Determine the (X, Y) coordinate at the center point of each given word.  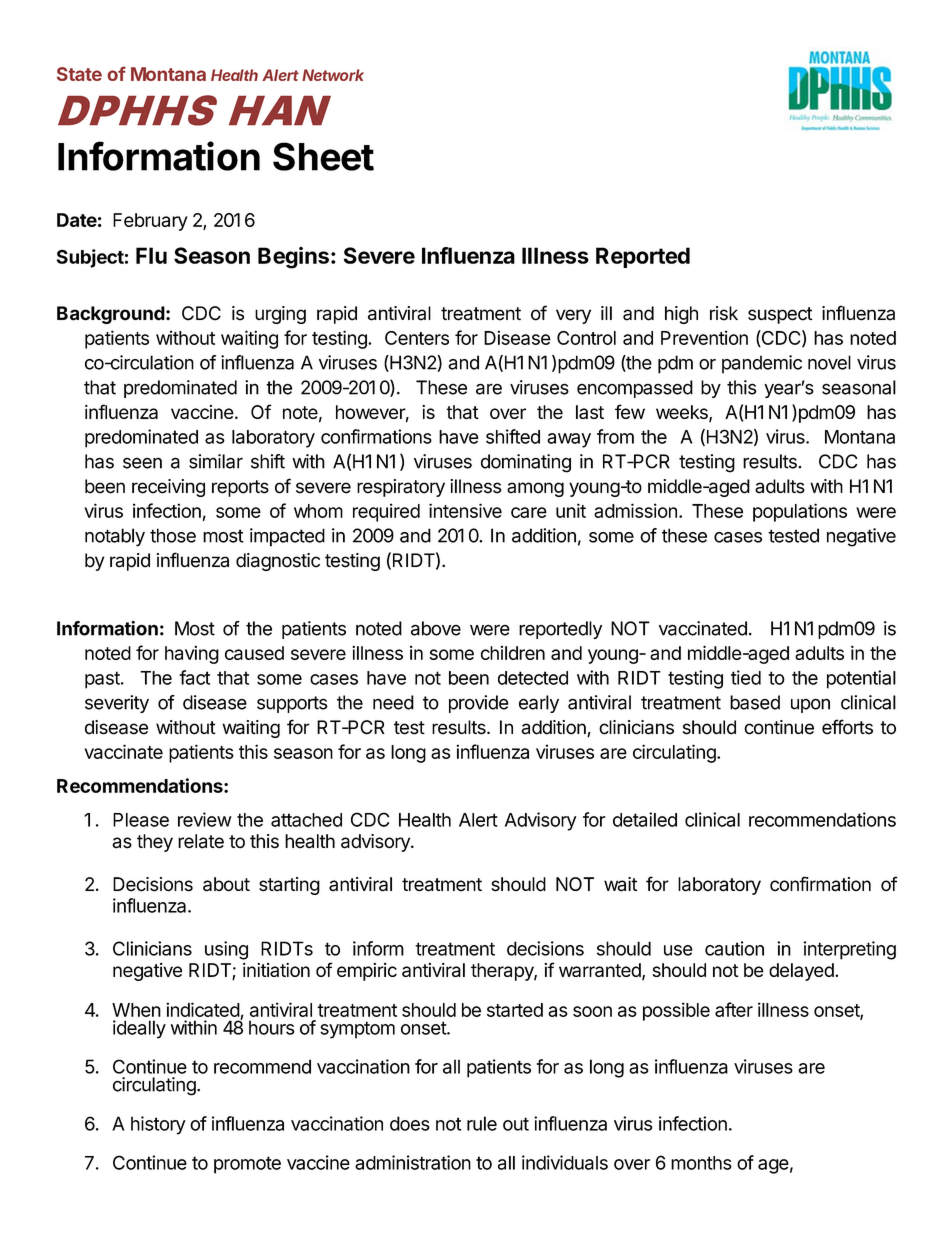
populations (800, 512)
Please (141, 820)
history (158, 1125)
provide (479, 704)
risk (724, 313)
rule (482, 1123)
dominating (526, 463)
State (79, 74)
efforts (847, 727)
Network (333, 75)
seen (142, 463)
